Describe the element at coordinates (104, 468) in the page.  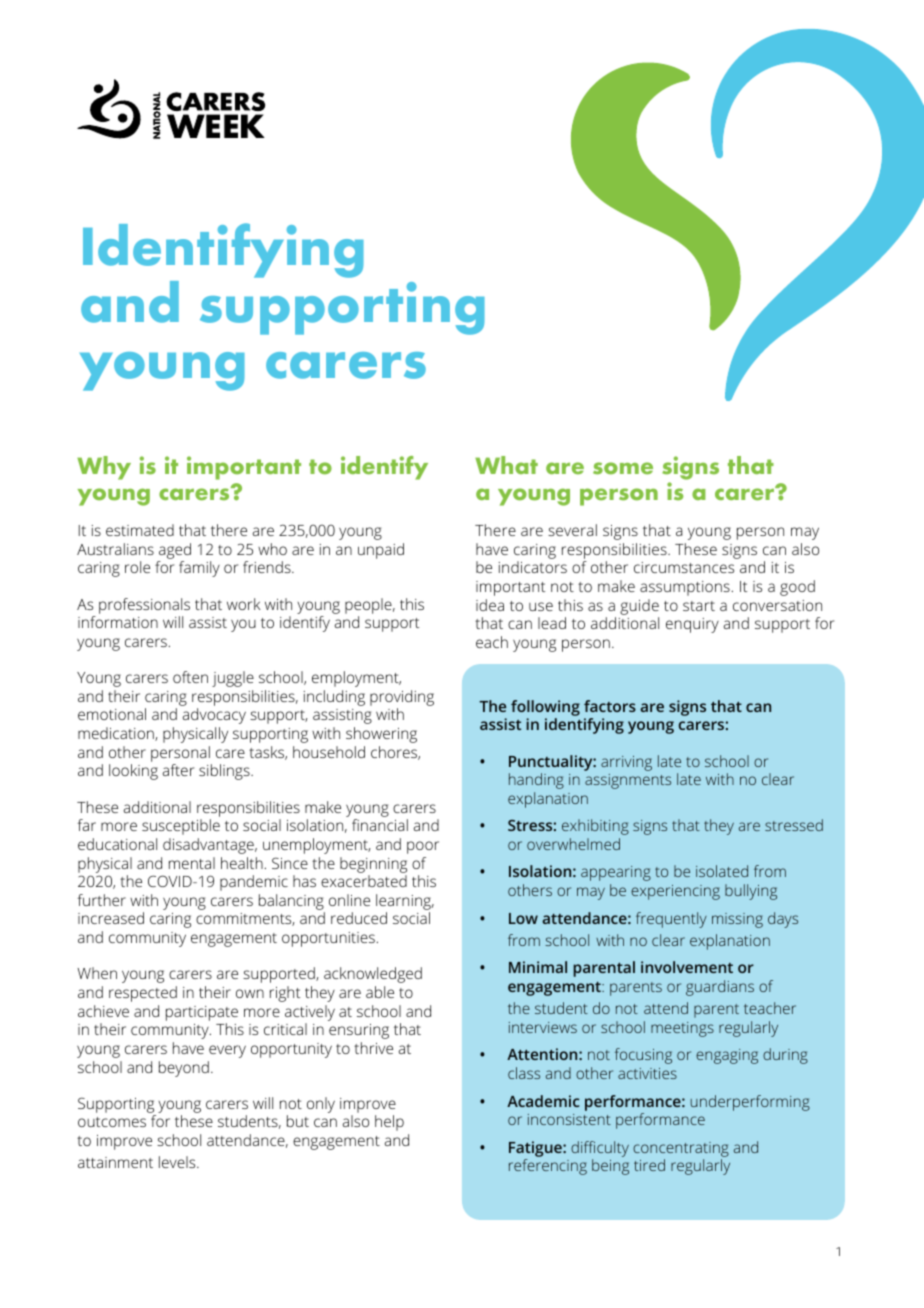
I see `Why` at that location.
